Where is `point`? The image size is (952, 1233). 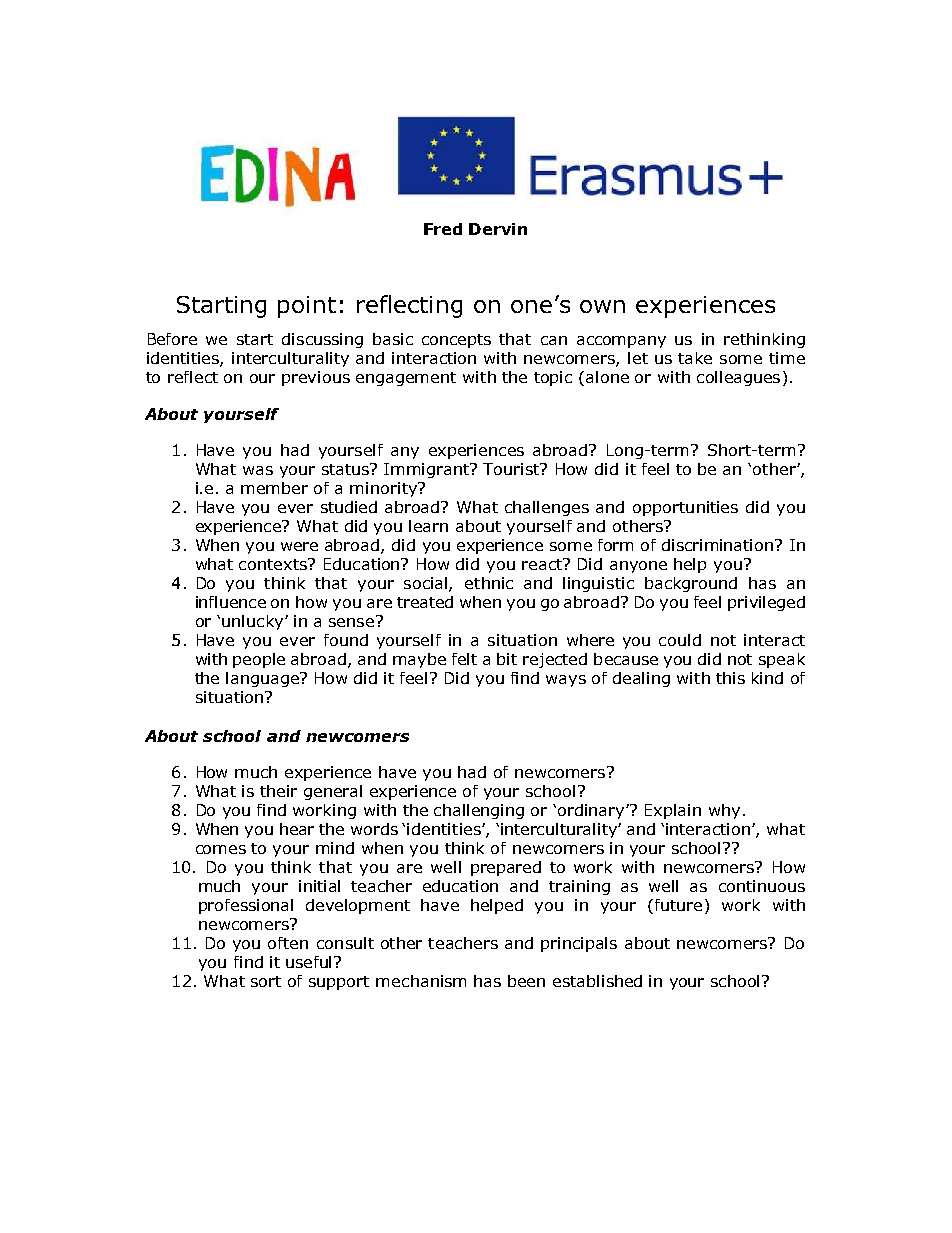 point is located at coordinates (307, 307).
